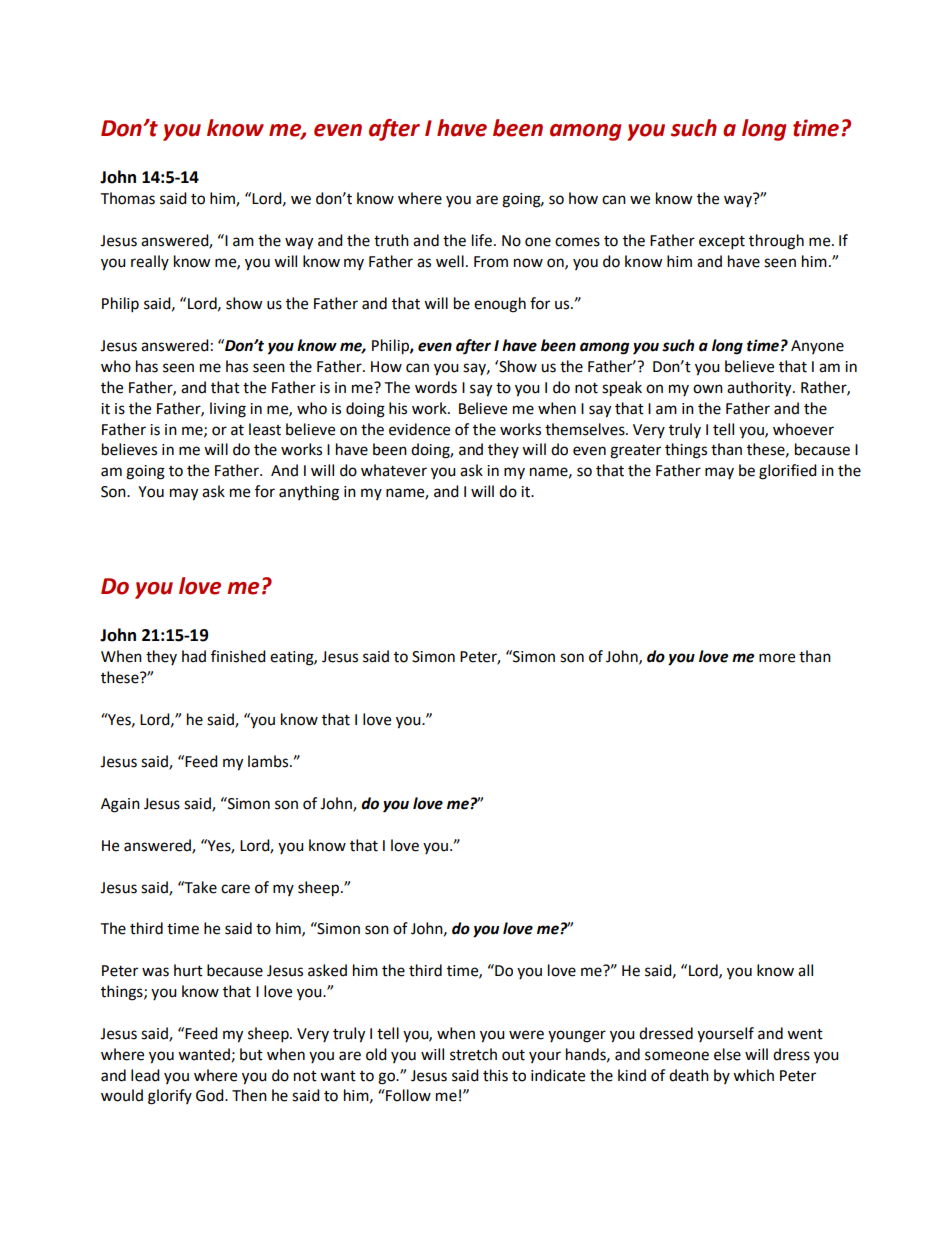  I want to click on more, so click(777, 658).
